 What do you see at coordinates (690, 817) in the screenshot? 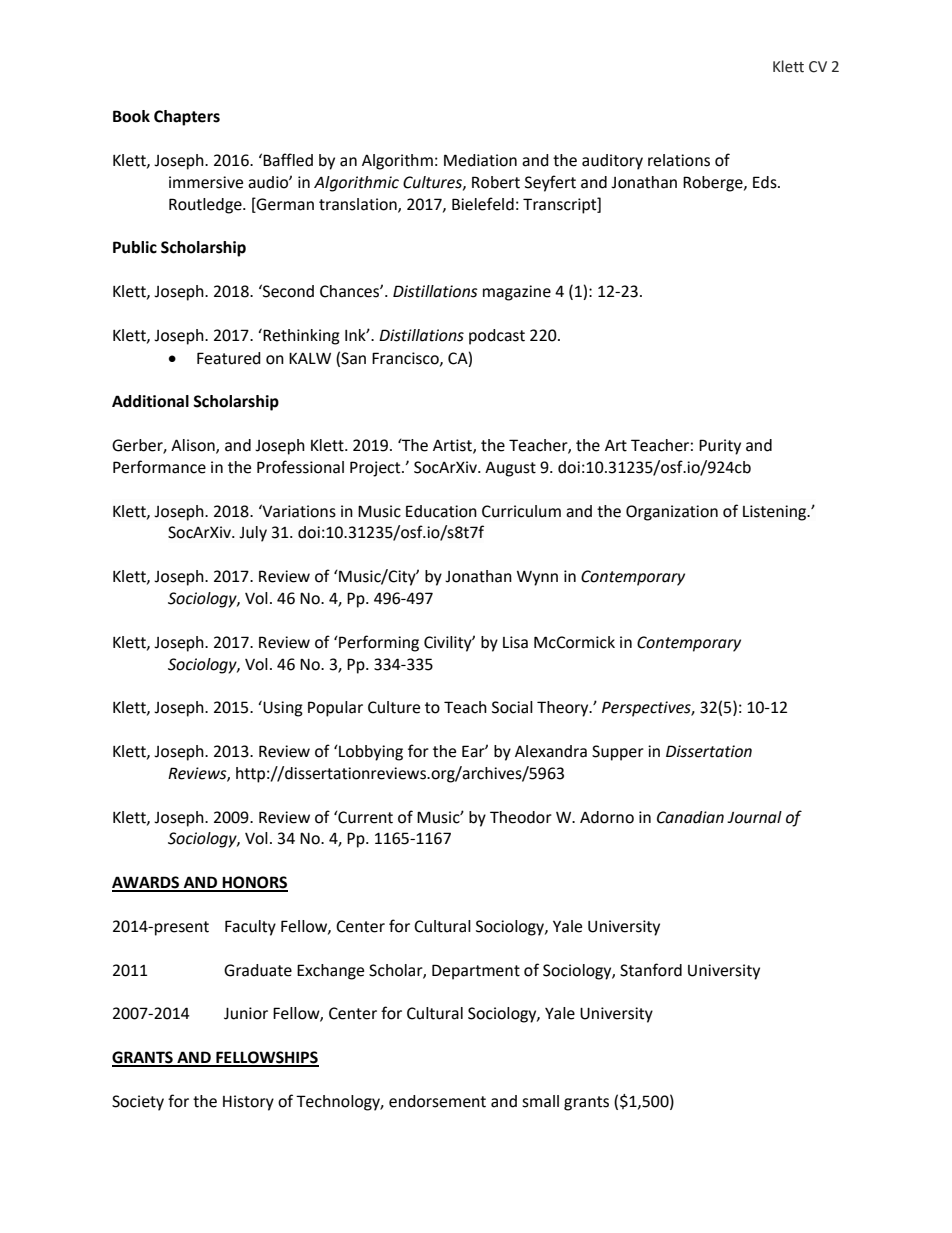
I see `Canadian` at bounding box center [690, 817].
